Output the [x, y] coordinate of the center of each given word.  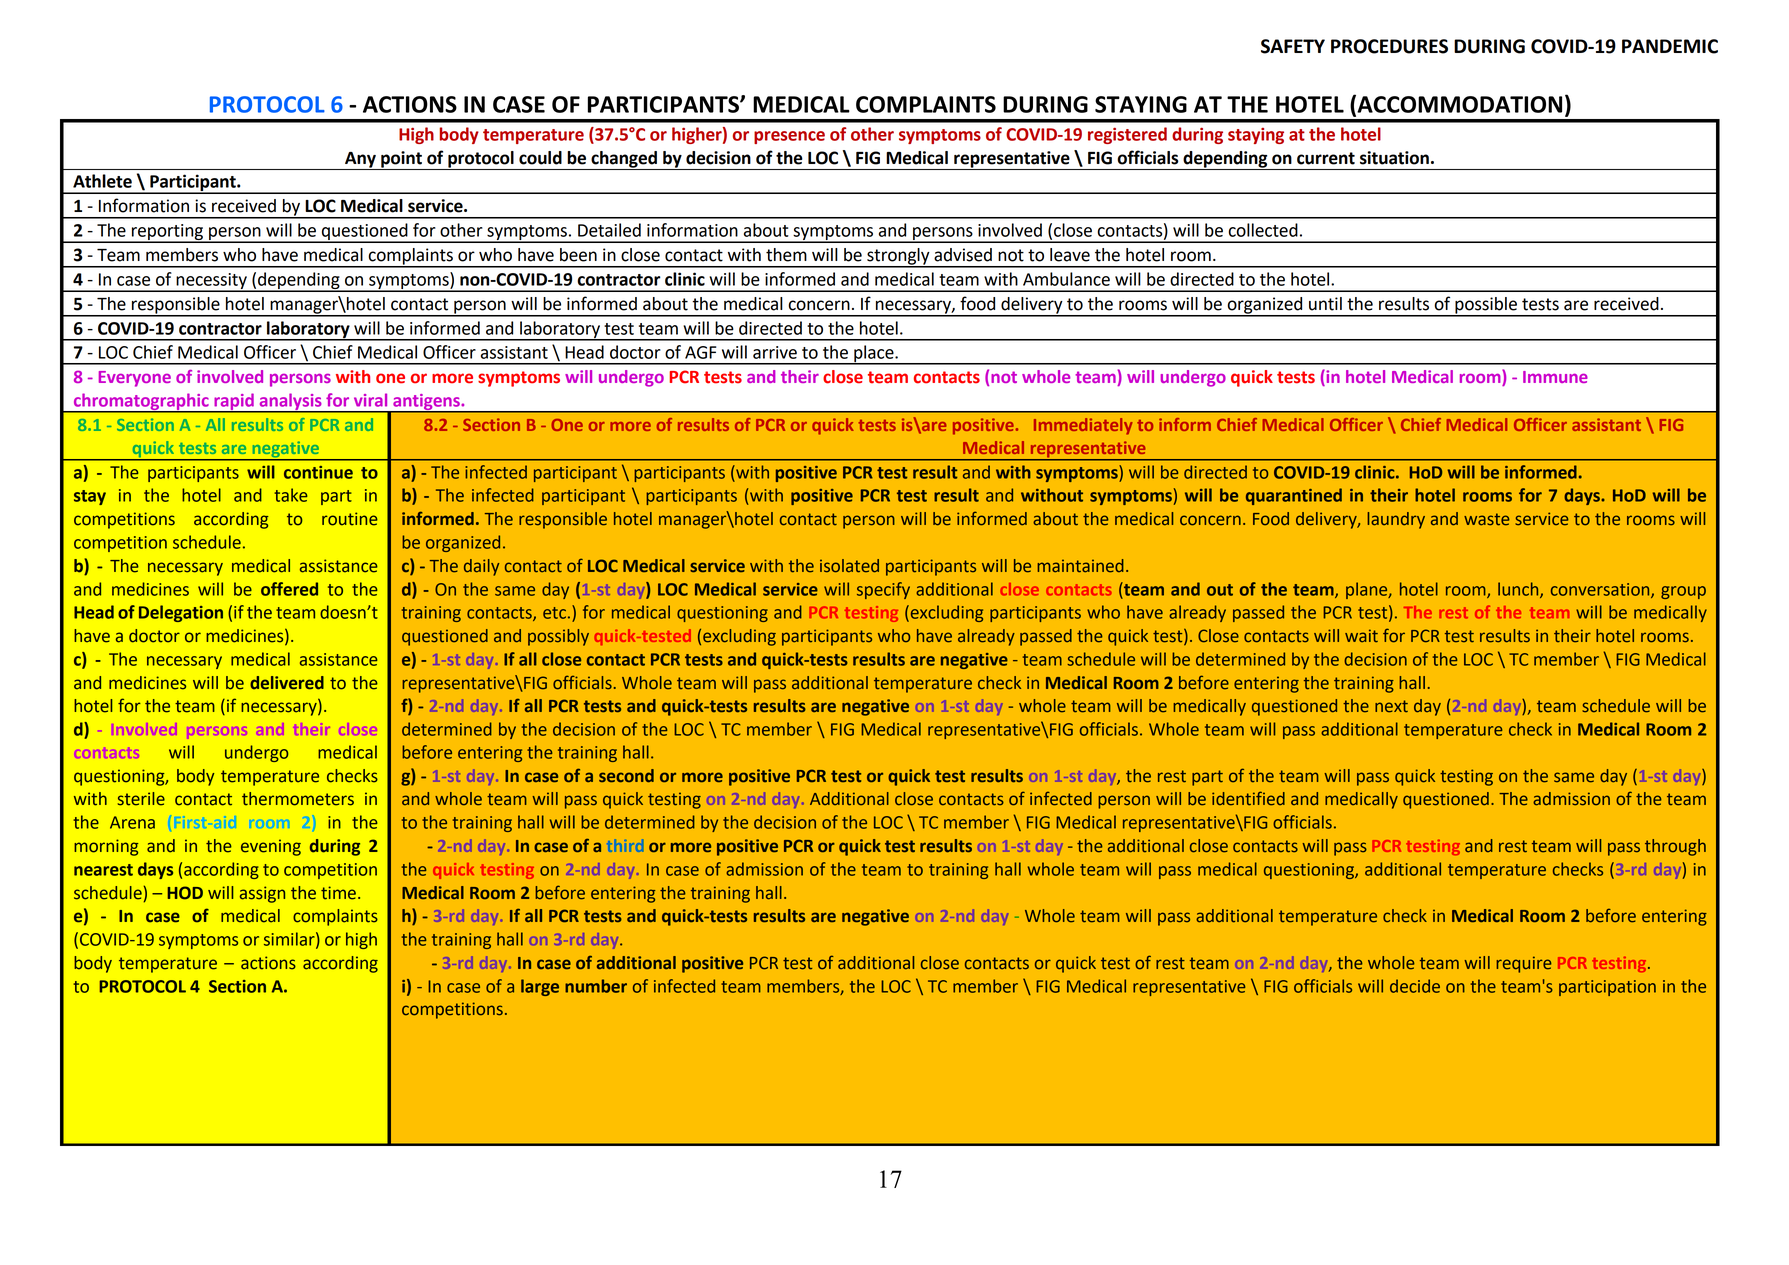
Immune [1555, 377]
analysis [290, 403]
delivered [287, 683]
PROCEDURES [1389, 46]
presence [789, 137]
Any [360, 161]
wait [1361, 636]
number [596, 986]
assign [262, 894]
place [874, 354]
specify [883, 590]
